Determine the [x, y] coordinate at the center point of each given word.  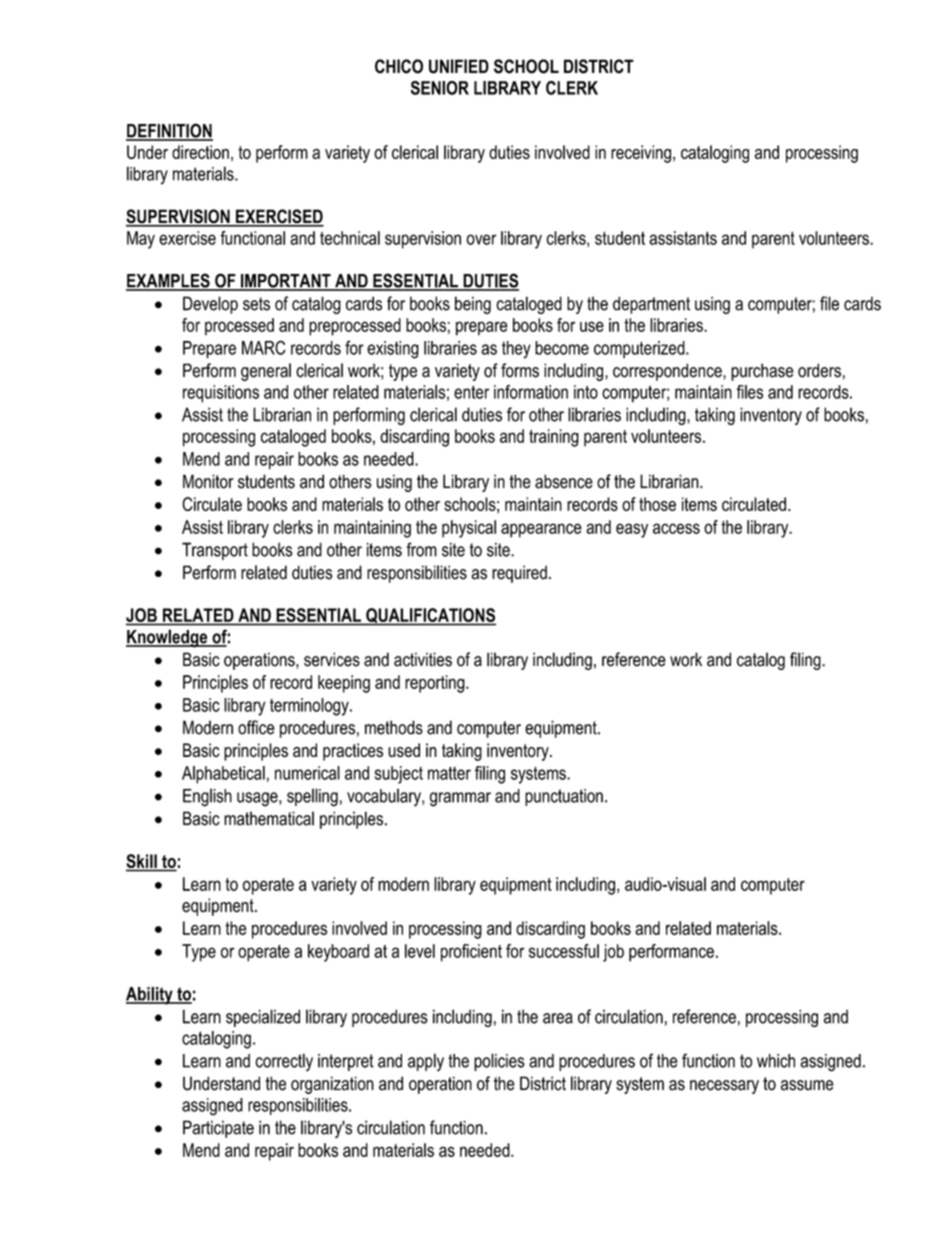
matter [449, 773]
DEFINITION [169, 131]
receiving [641, 154]
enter [471, 392]
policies [499, 1062]
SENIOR [440, 88]
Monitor [208, 481]
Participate [218, 1129]
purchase [762, 372]
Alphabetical [223, 775]
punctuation [564, 797]
